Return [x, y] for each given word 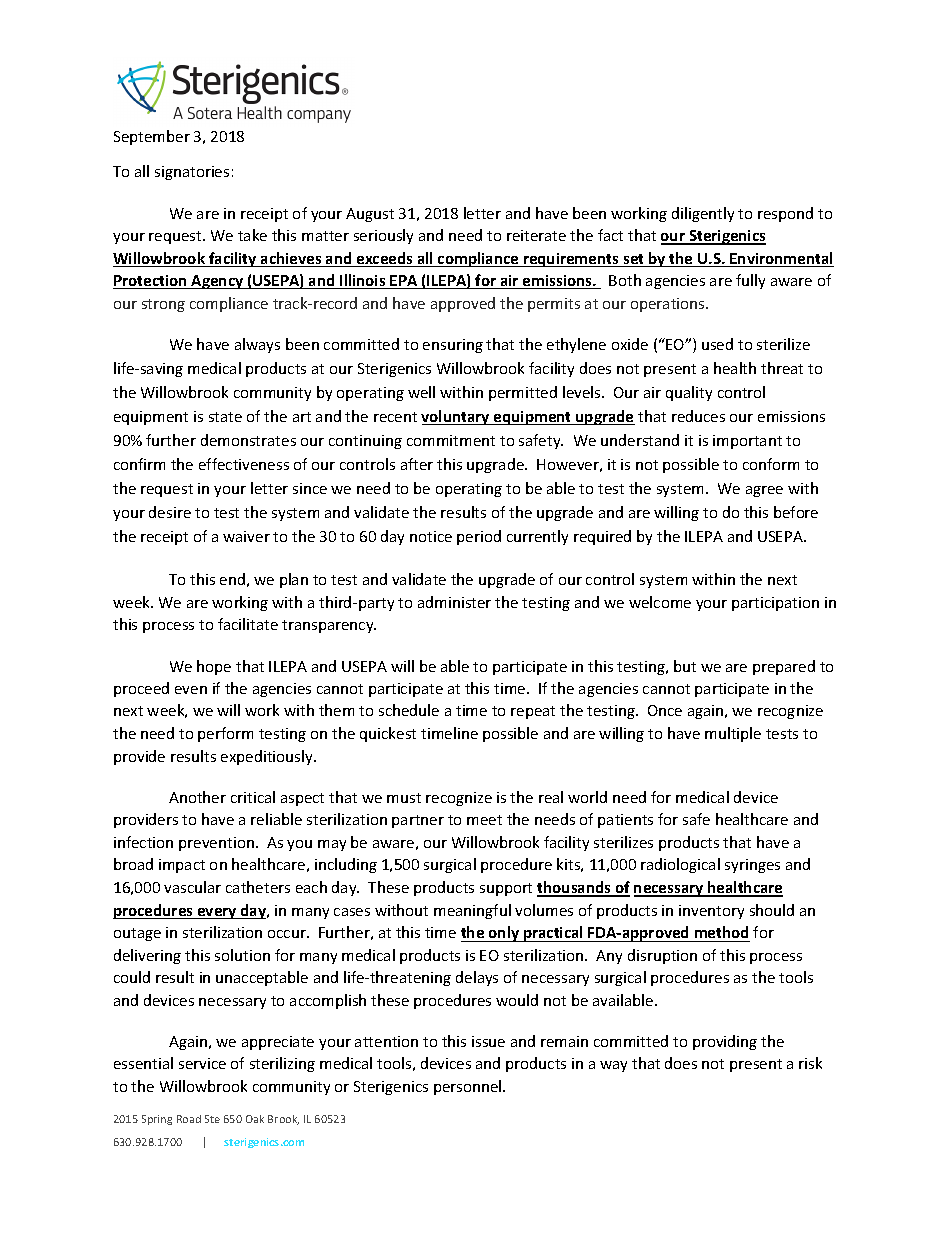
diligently [703, 214]
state [225, 417]
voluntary [456, 417]
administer [454, 602]
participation [775, 604]
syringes [752, 866]
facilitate [248, 624]
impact [182, 866]
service [202, 1063]
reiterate [536, 235]
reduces [698, 416]
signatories [192, 173]
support [506, 889]
